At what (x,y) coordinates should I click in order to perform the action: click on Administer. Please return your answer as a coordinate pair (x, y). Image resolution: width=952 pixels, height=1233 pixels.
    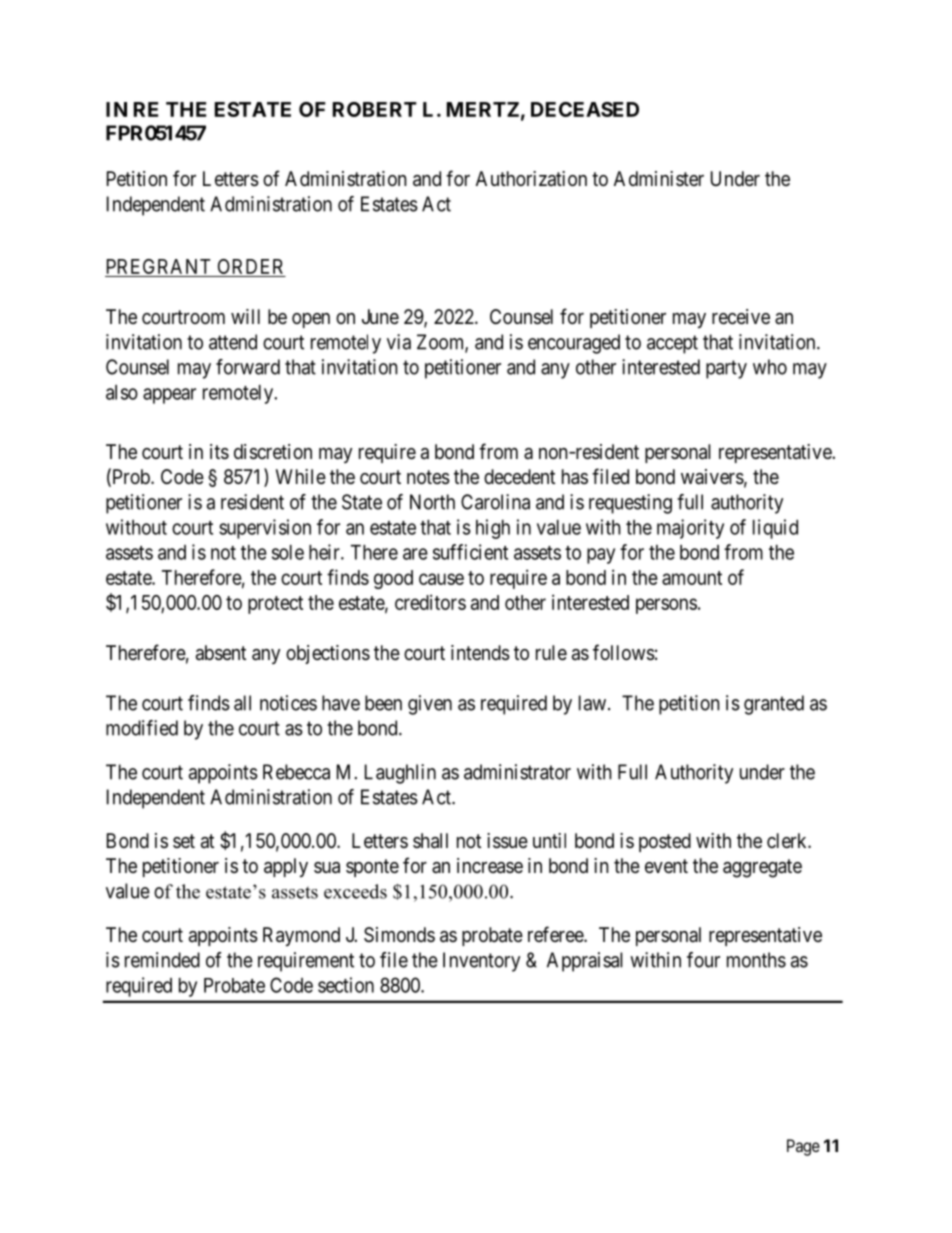
    Looking at the image, I should click on (659, 178).
